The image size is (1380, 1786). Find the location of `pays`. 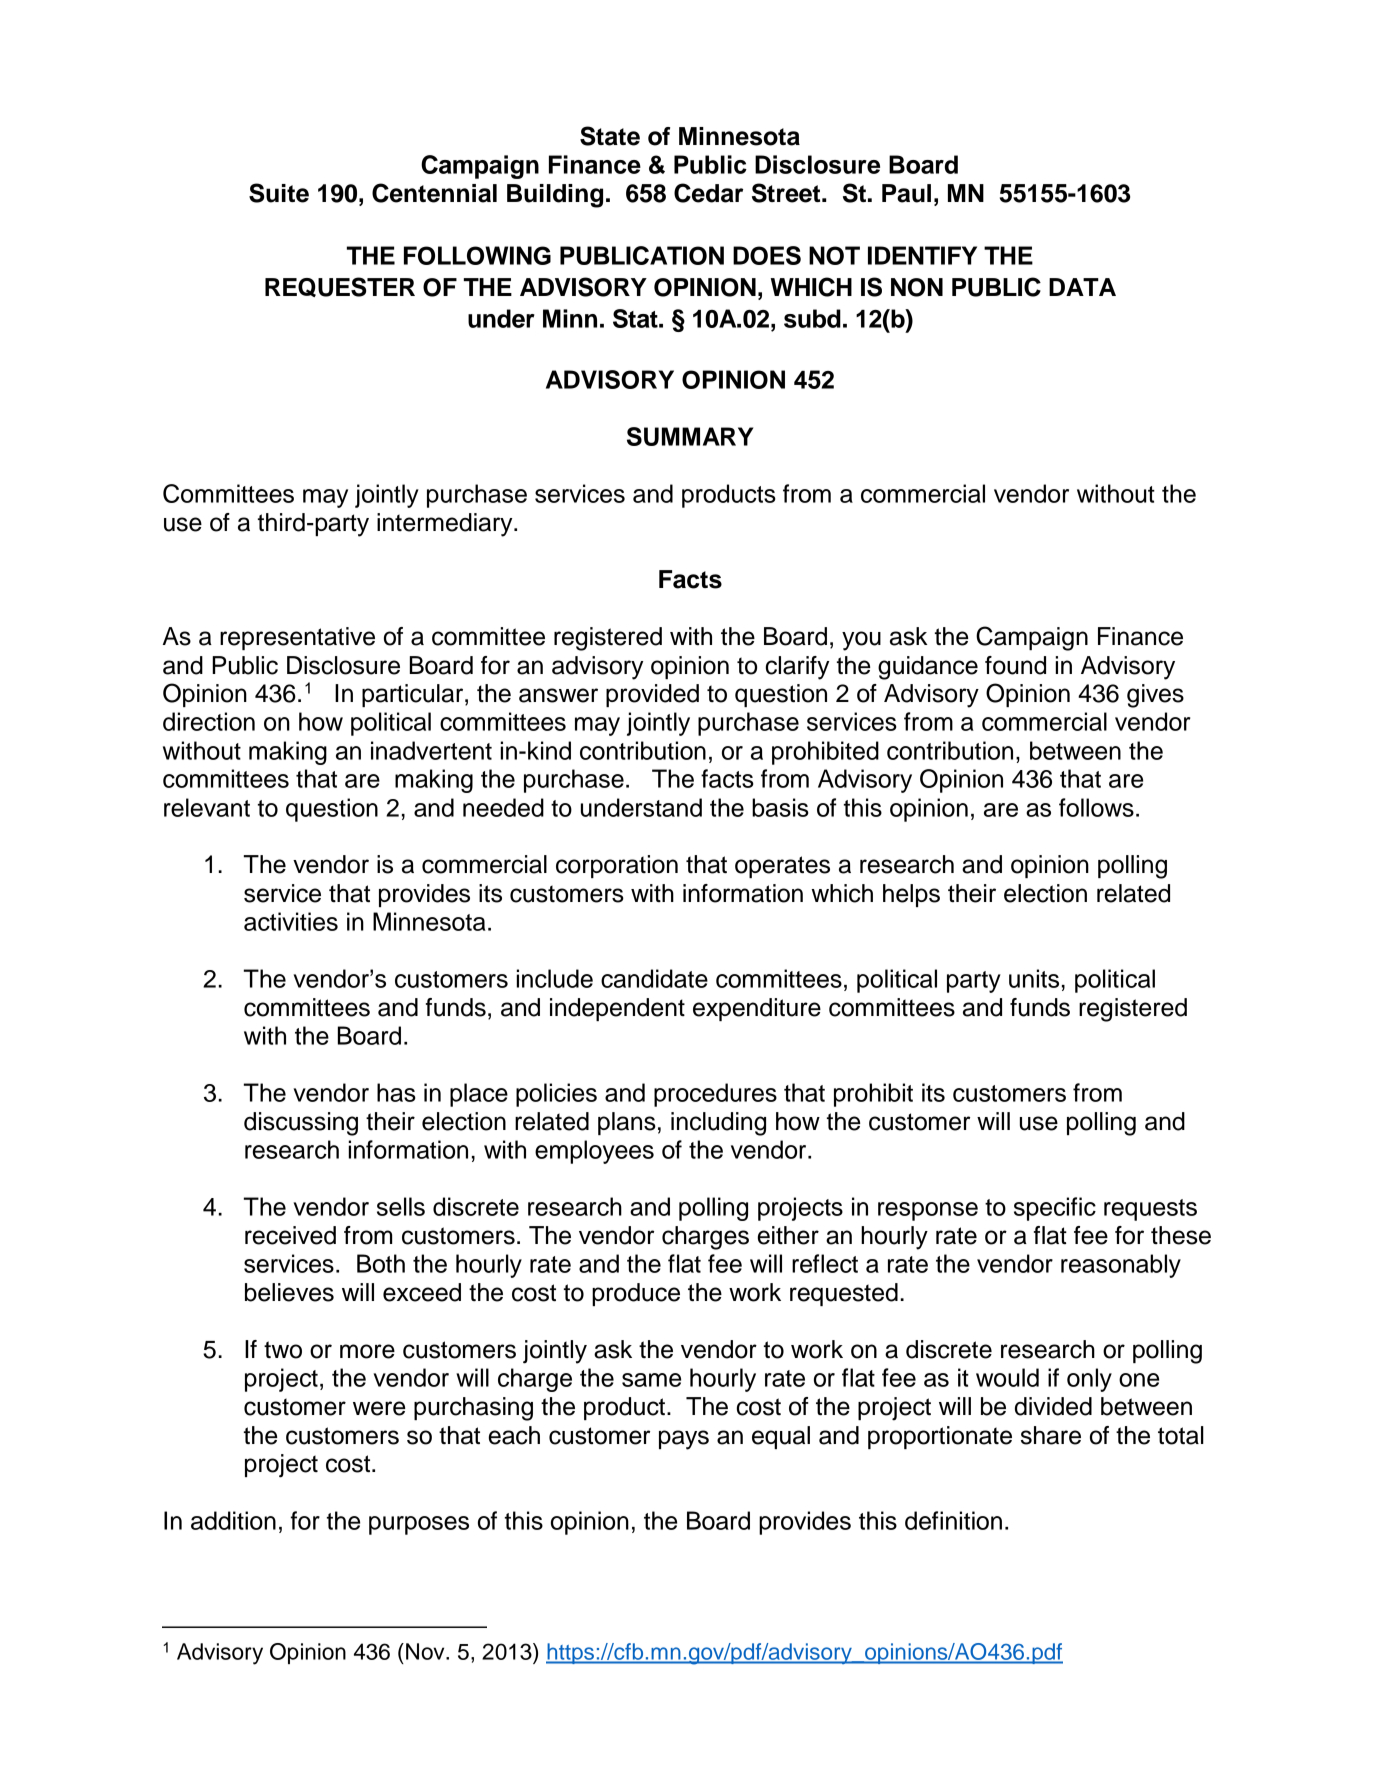

pays is located at coordinates (684, 1440).
